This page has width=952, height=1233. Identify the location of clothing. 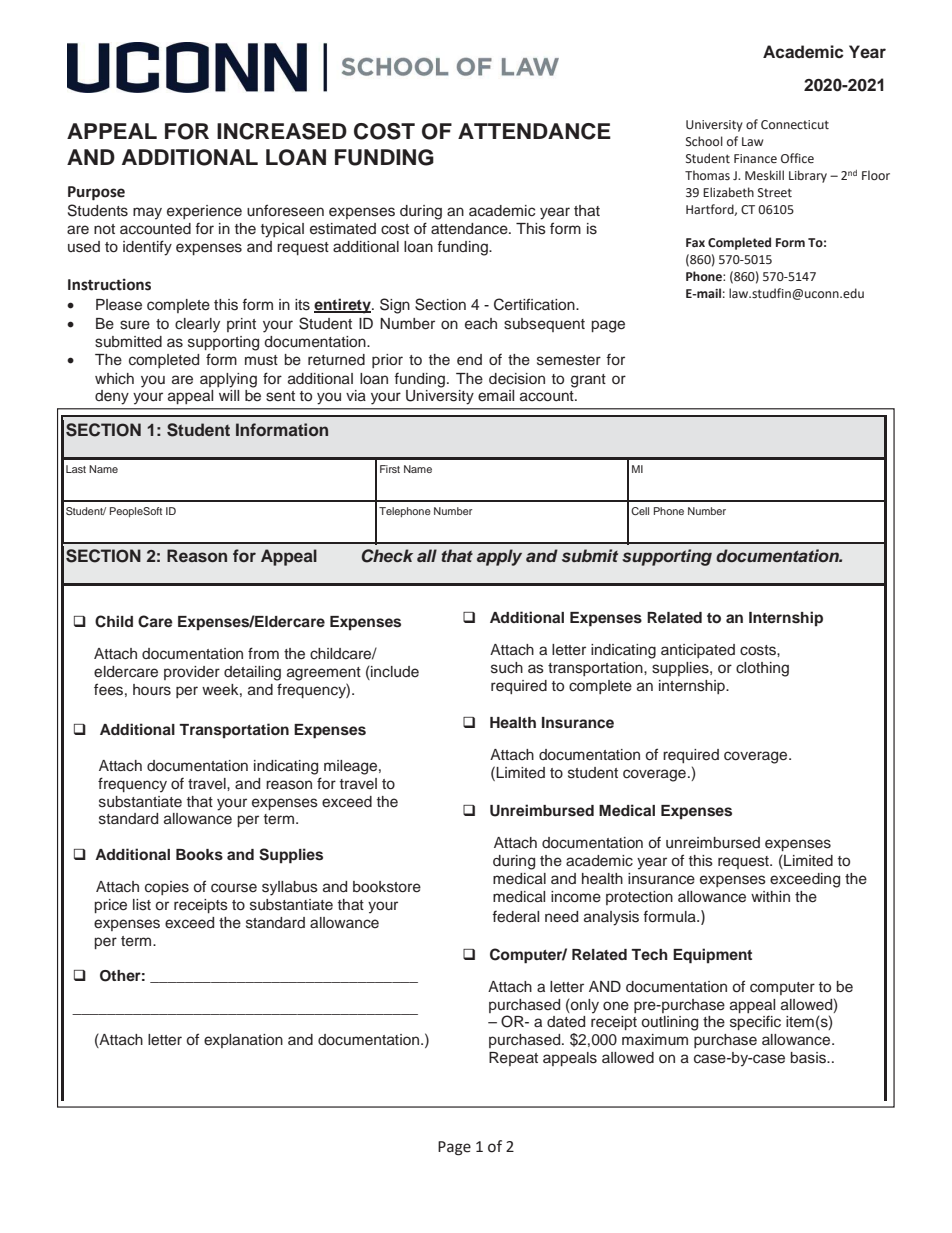
(762, 669).
